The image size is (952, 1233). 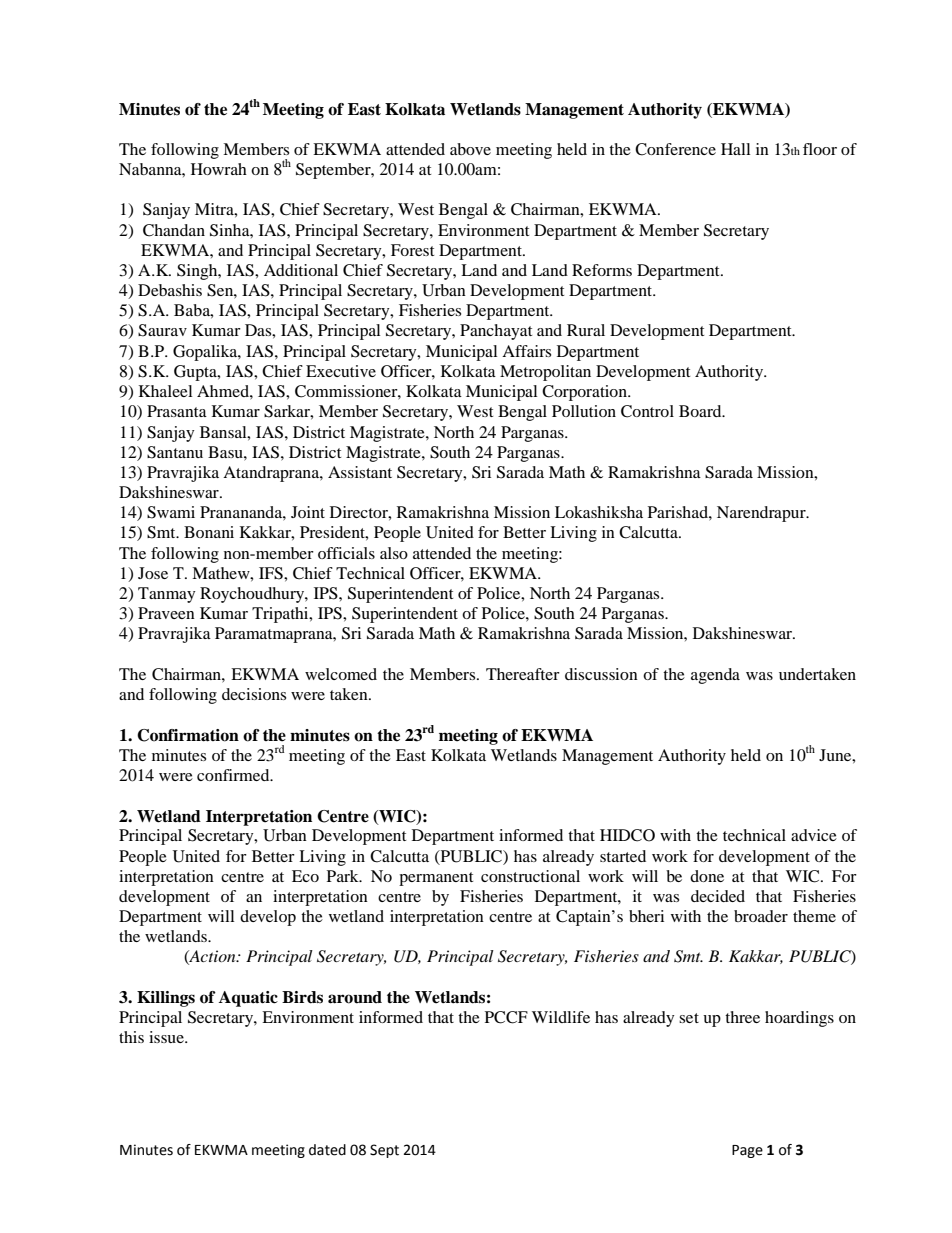 What do you see at coordinates (219, 169) in the image?
I see `Howrah` at bounding box center [219, 169].
